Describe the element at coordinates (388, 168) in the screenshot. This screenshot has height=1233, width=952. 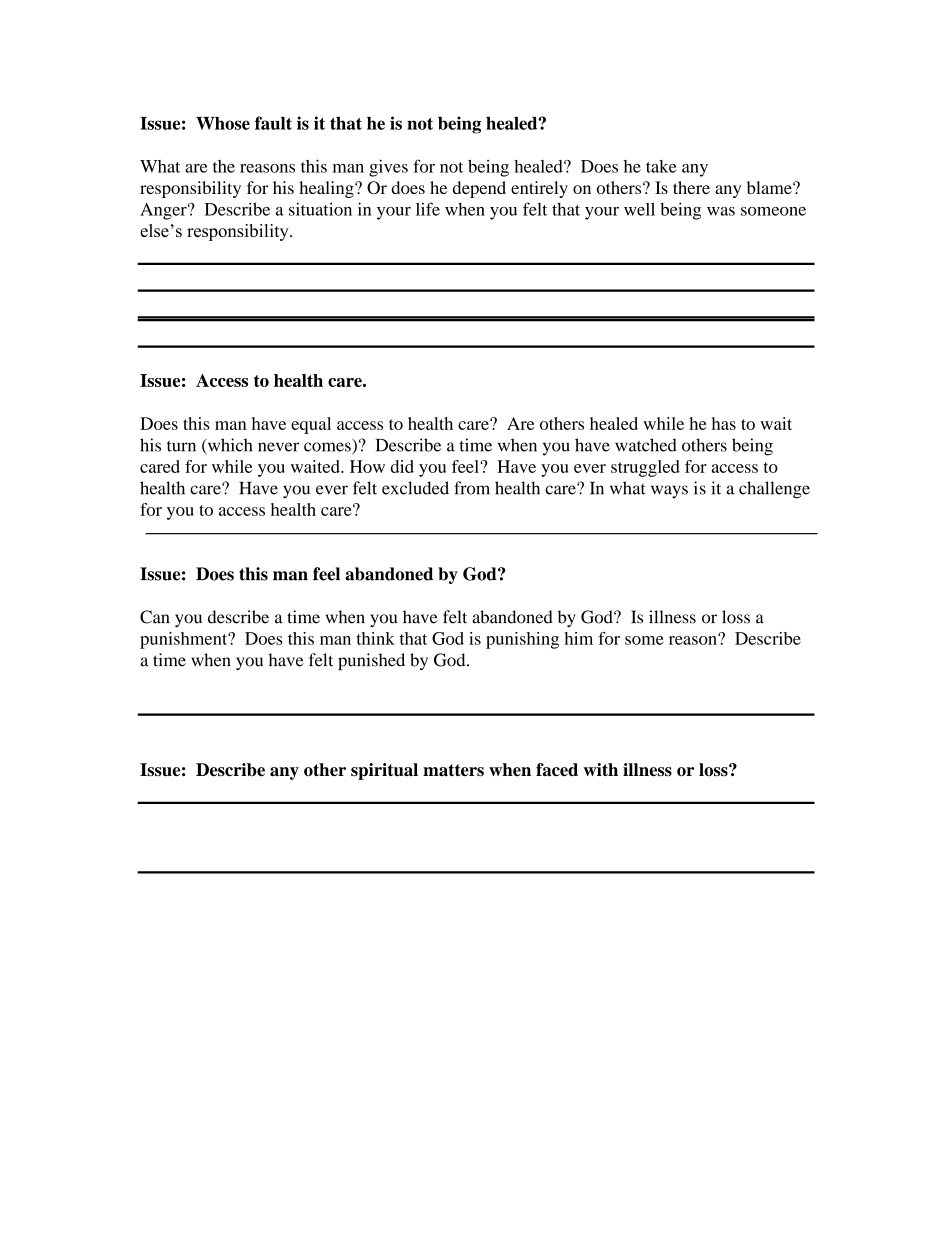
I see `gives` at that location.
